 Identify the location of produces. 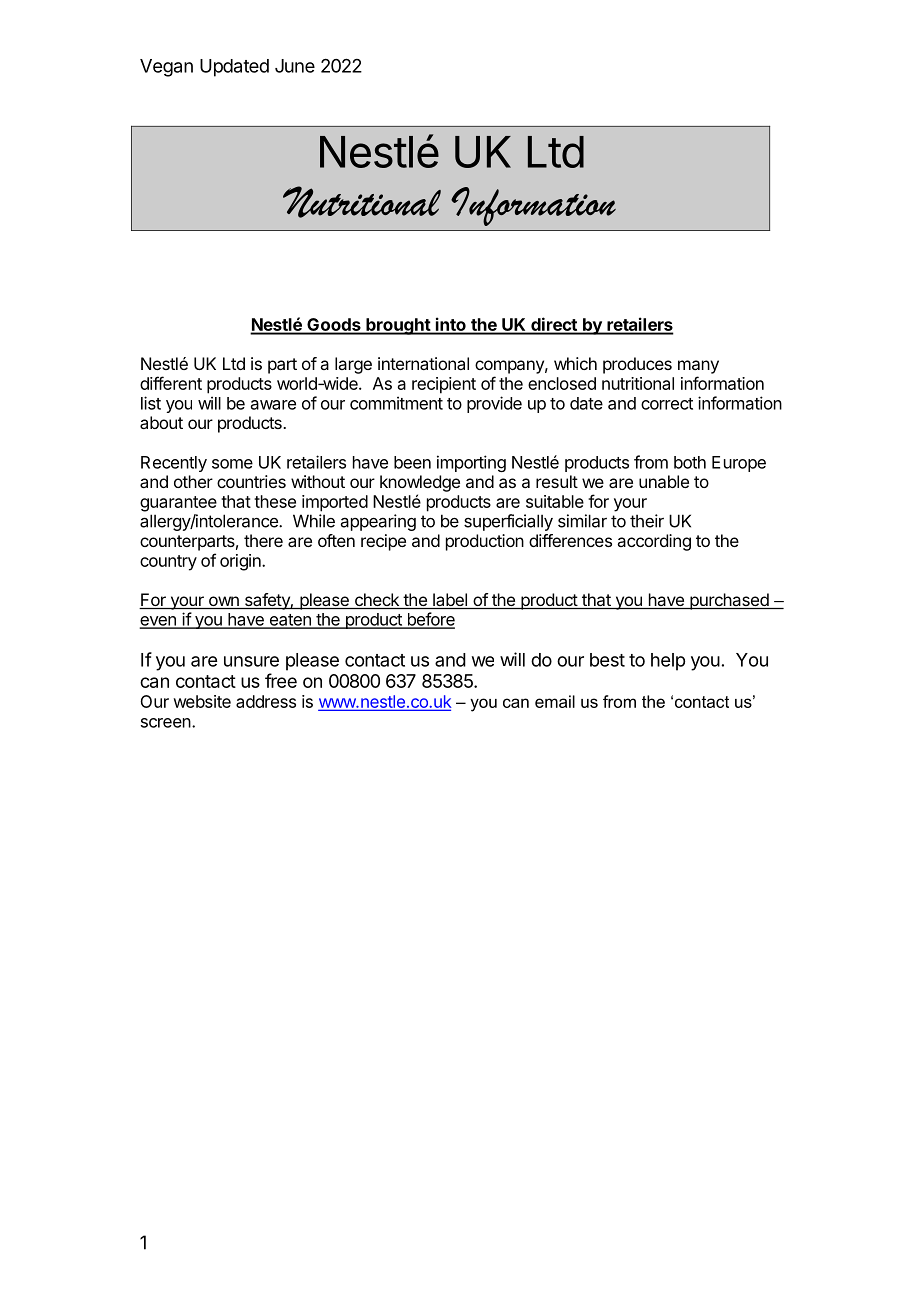
(637, 365).
